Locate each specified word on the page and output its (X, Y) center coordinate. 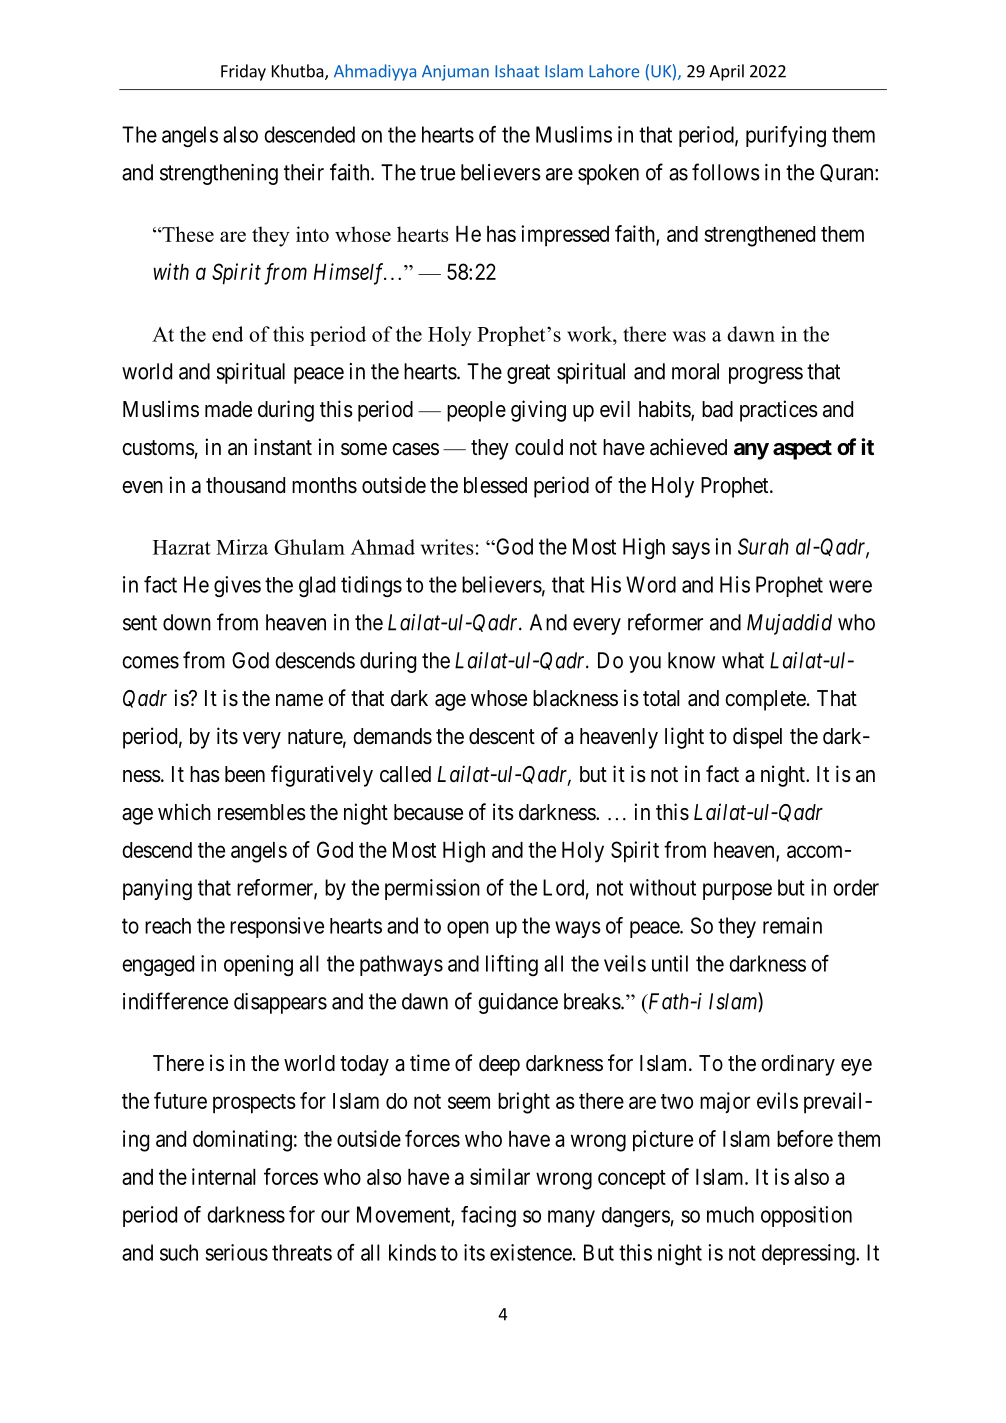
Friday (243, 72)
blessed (495, 485)
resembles (262, 812)
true (437, 173)
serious (237, 1252)
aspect (802, 450)
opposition (806, 1216)
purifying (786, 137)
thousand (245, 485)
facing (488, 1216)
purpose (737, 891)
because (428, 812)
